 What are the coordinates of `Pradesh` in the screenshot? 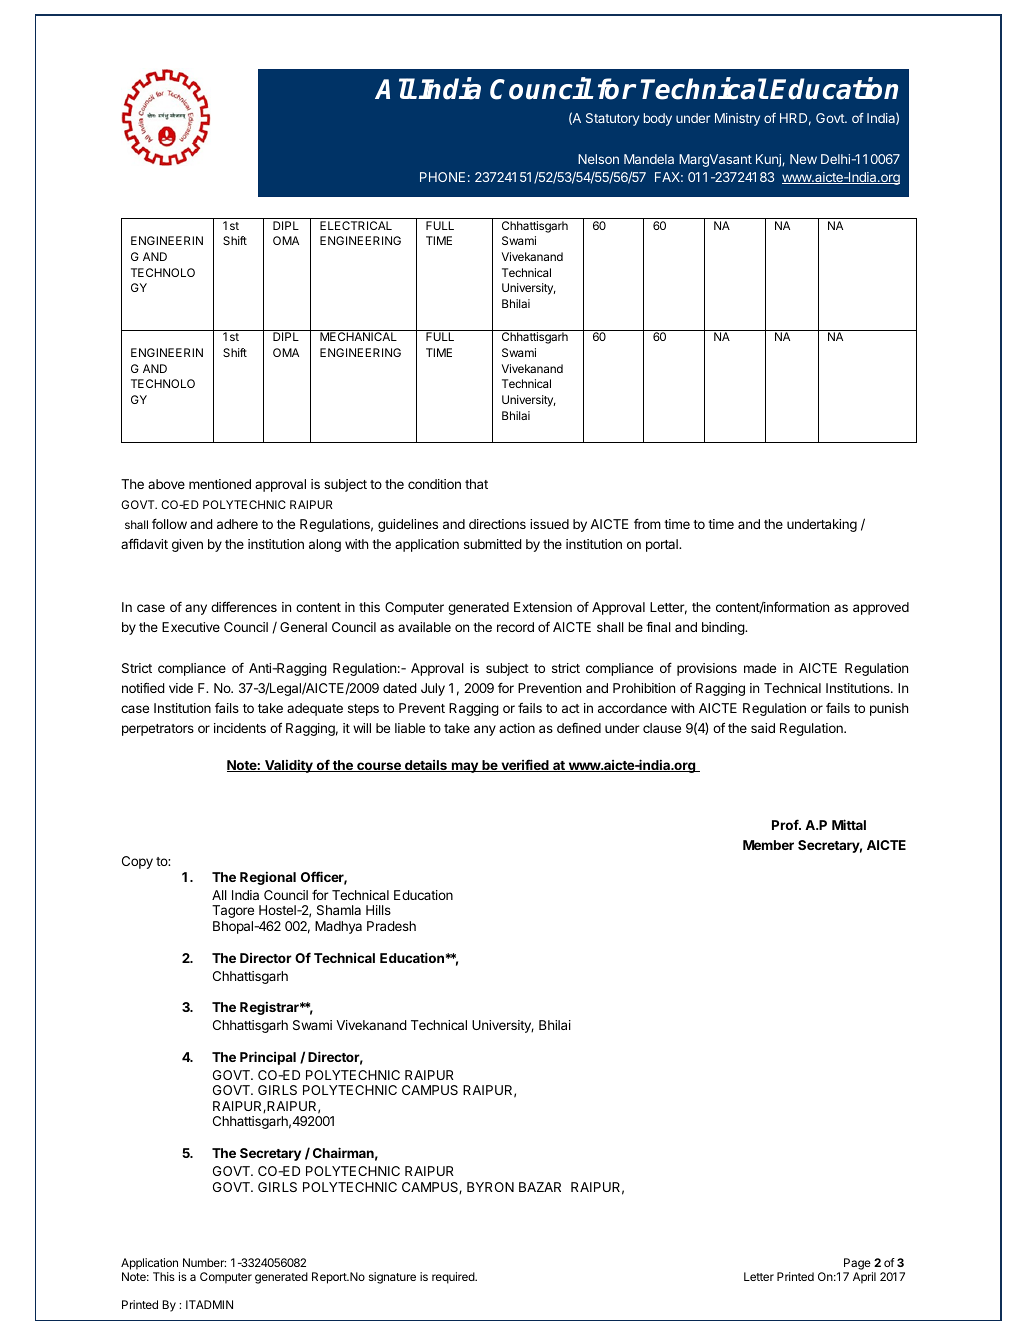 It's located at (391, 926).
